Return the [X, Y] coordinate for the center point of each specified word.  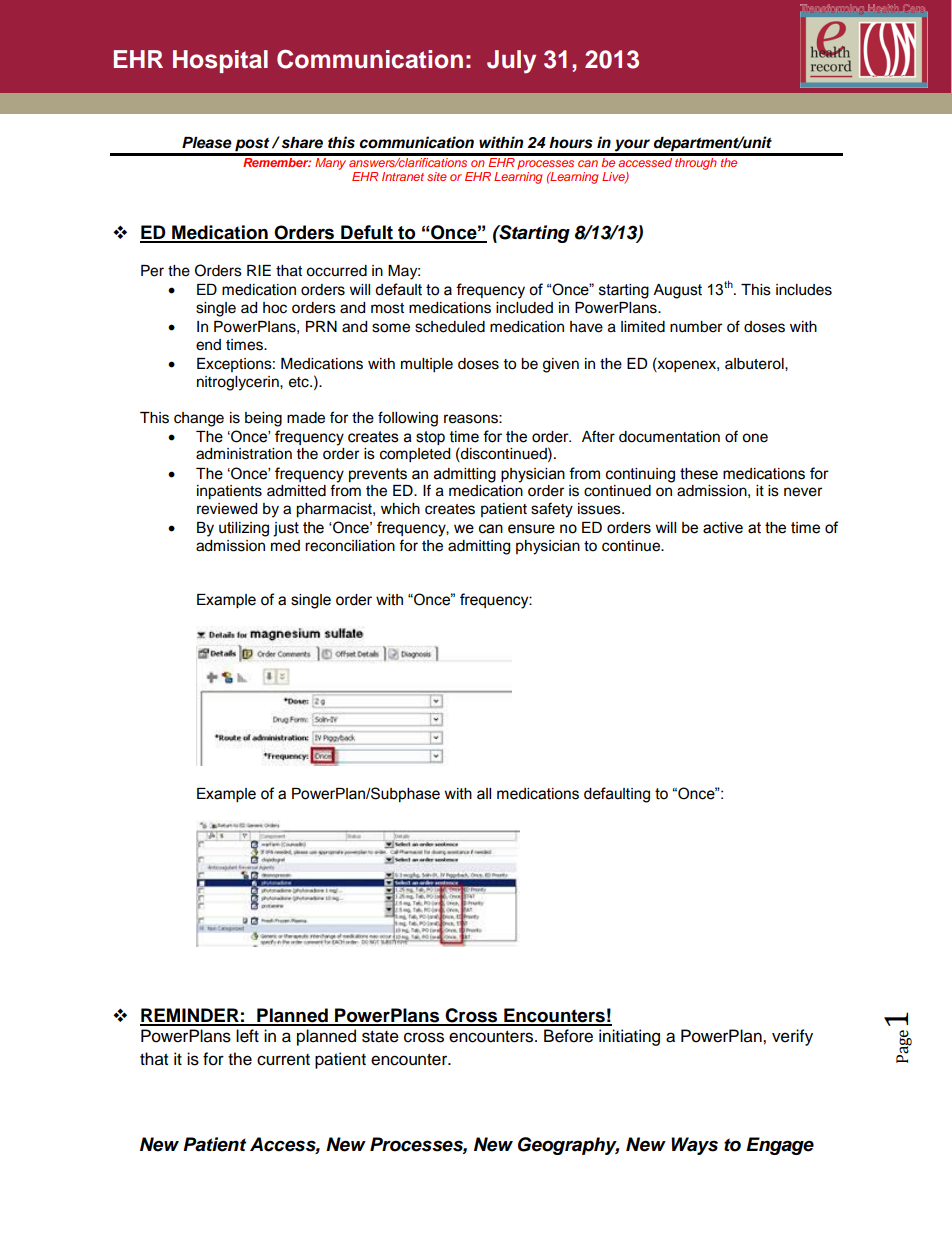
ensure [531, 529]
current [283, 1060]
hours [571, 143]
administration [244, 454]
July [511, 62]
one [755, 438]
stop [430, 438]
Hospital [220, 61]
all [484, 794]
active [723, 528]
